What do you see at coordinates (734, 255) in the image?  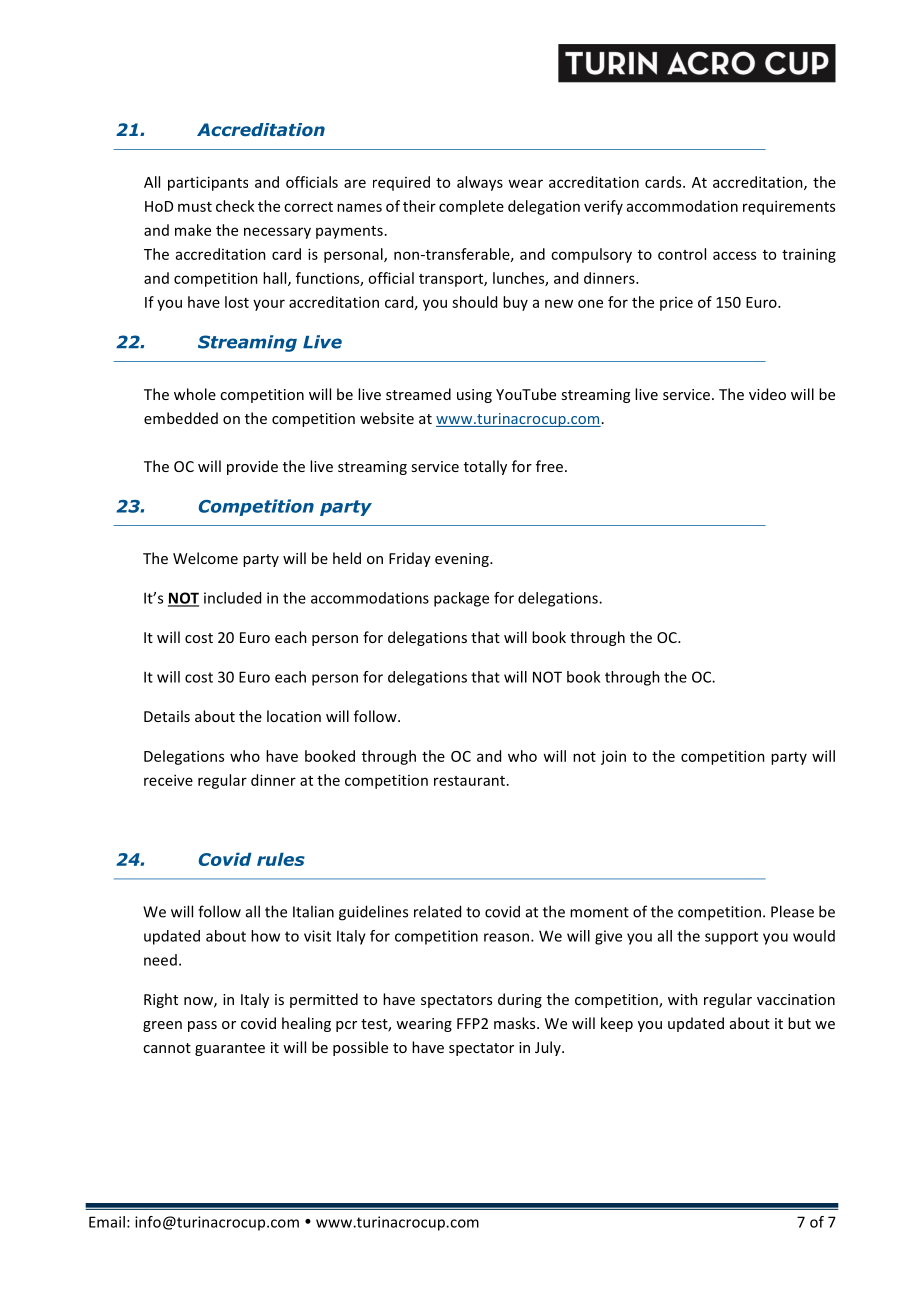 I see `access` at bounding box center [734, 255].
